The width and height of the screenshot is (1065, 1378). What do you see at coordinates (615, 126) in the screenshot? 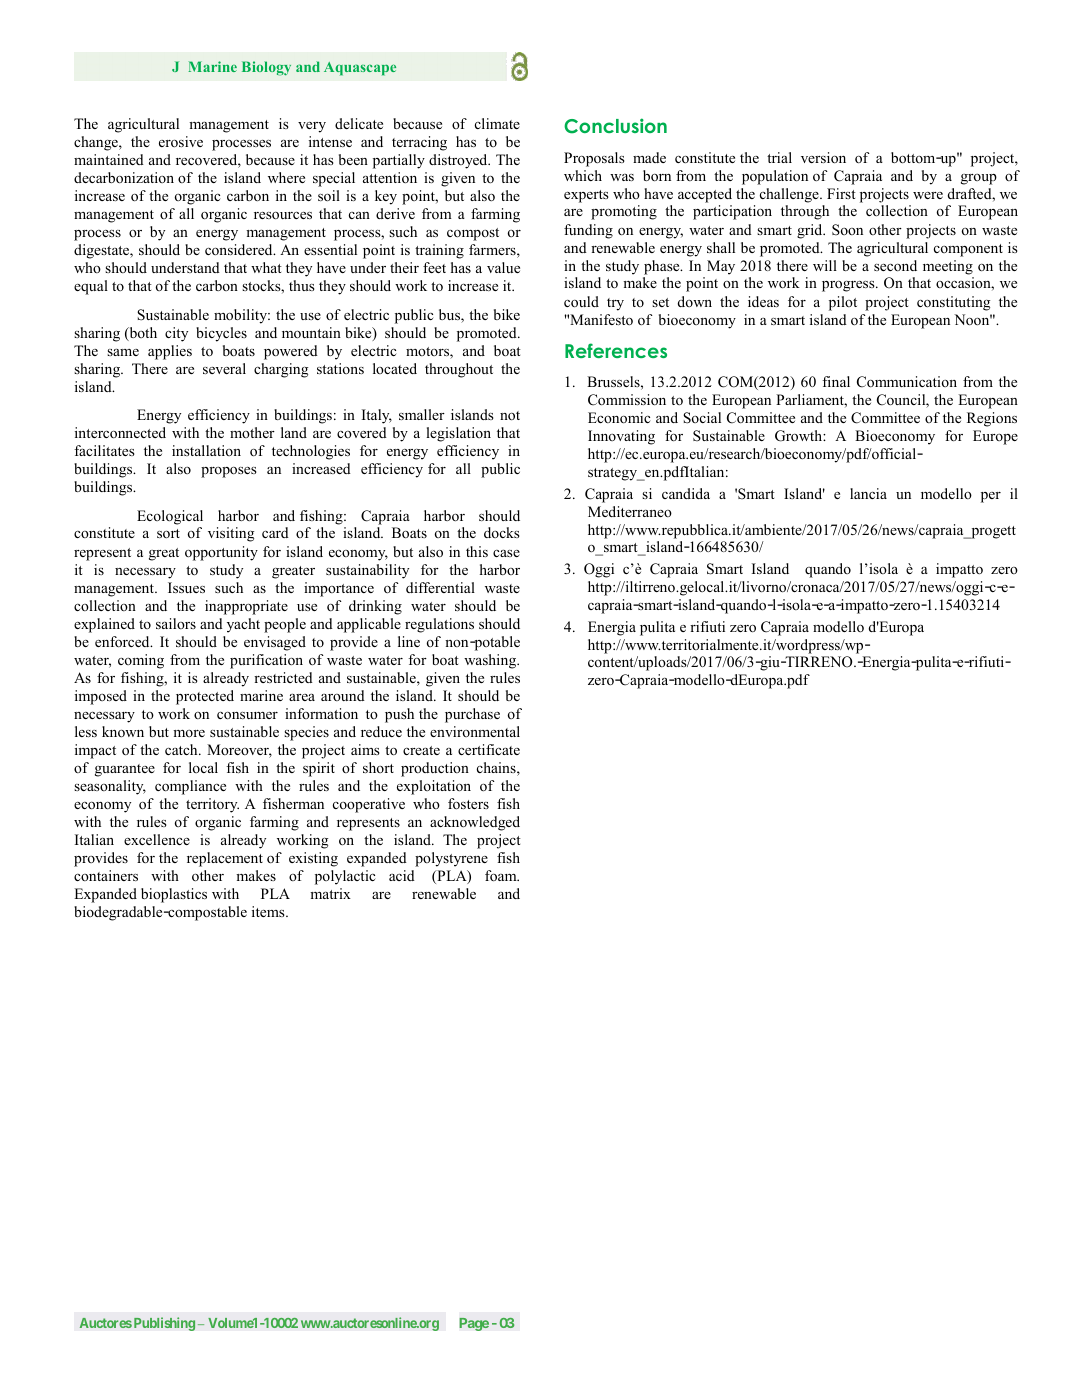
I see `Conclusion` at bounding box center [615, 126].
